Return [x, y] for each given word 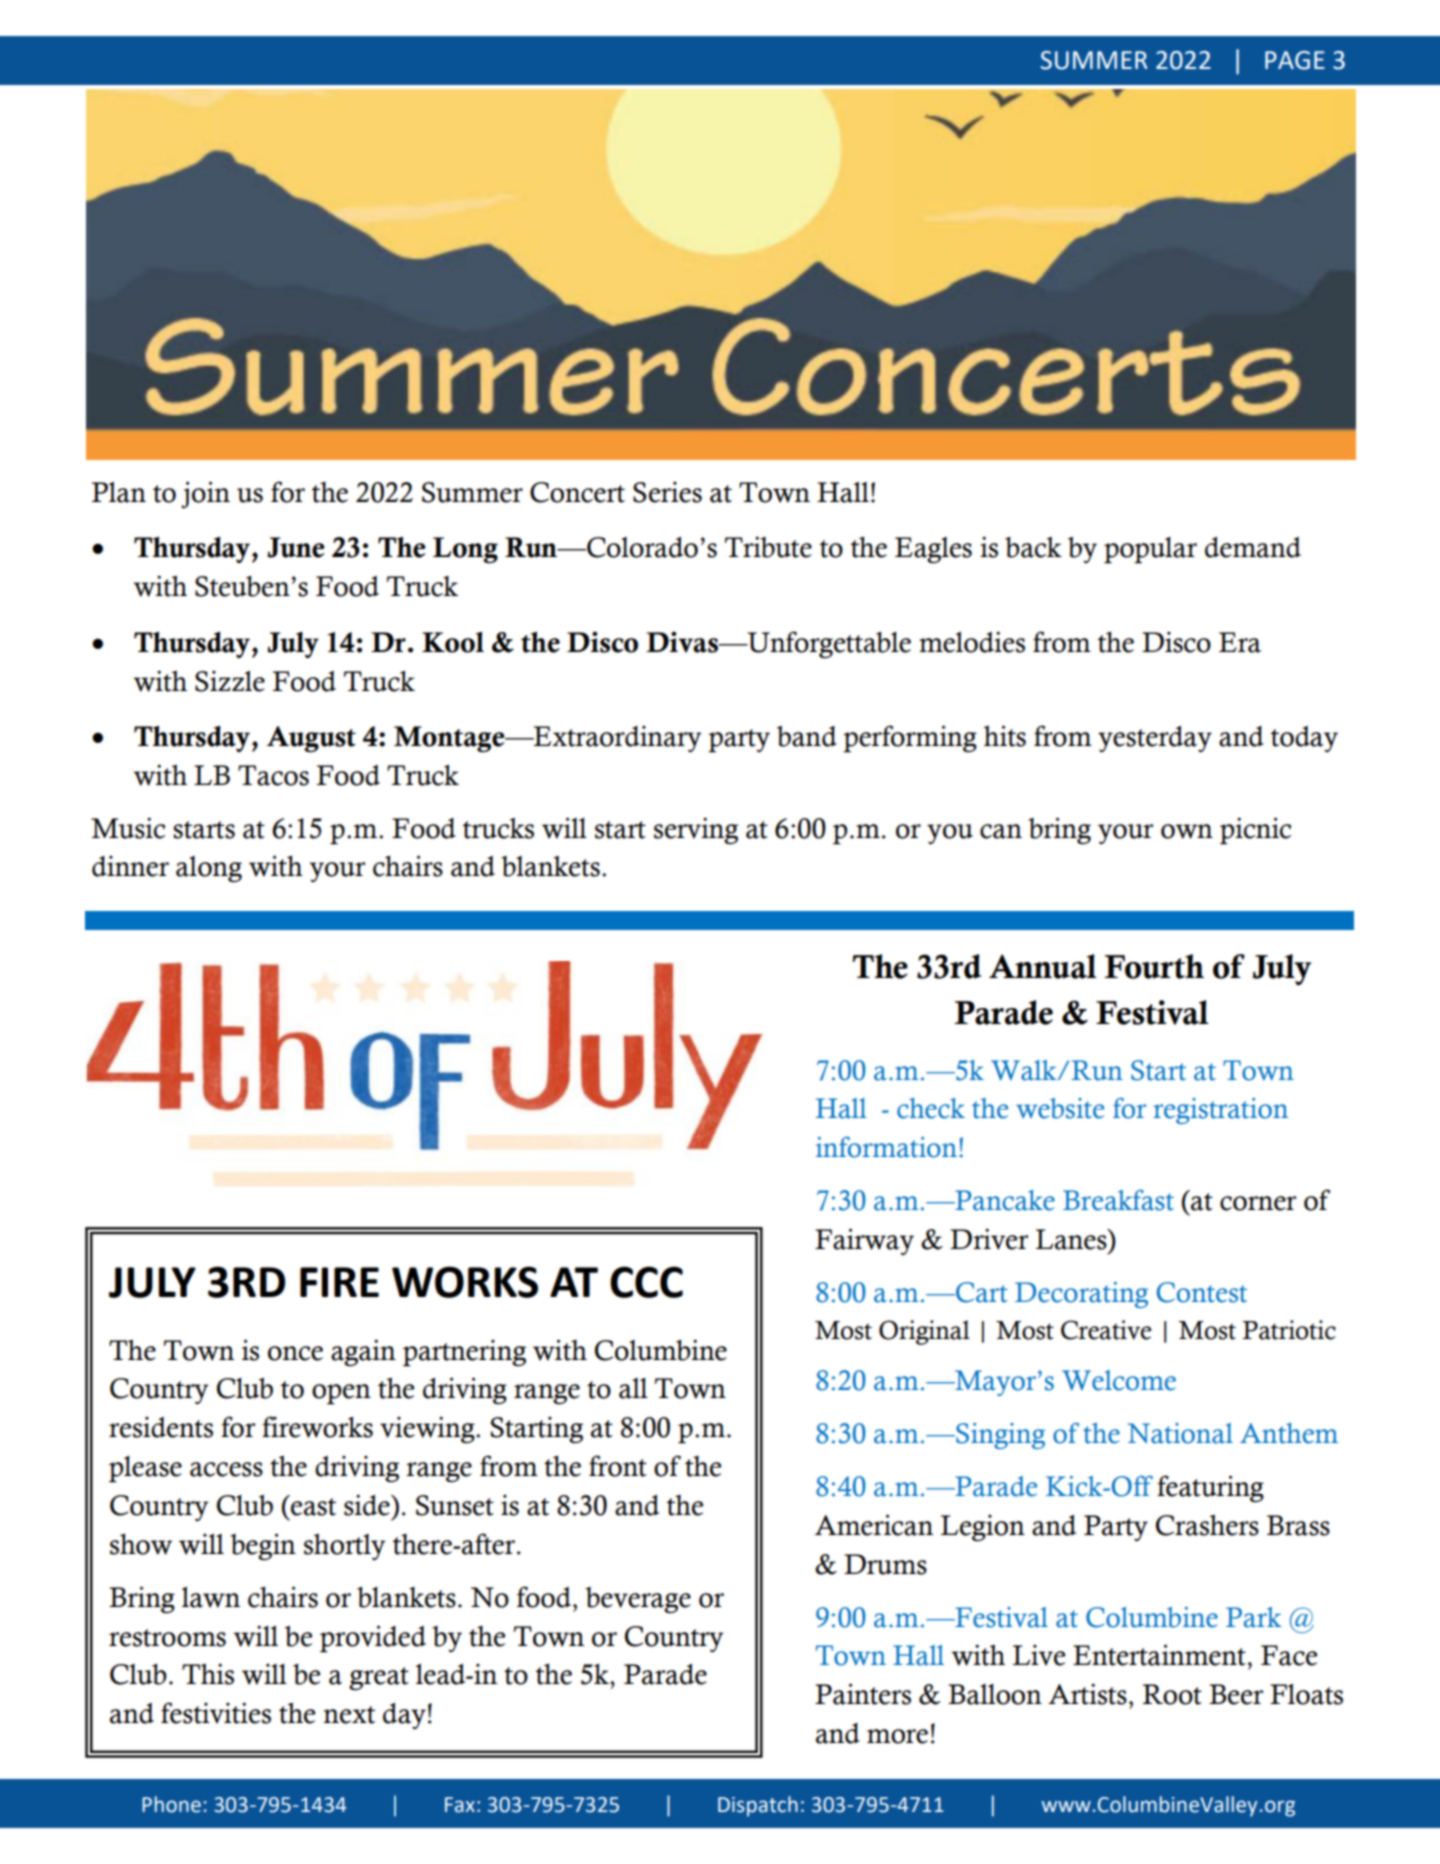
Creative [1106, 1330]
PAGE [1295, 60]
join [205, 495]
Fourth [1154, 966]
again [363, 1352]
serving [696, 830]
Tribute [768, 547]
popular [1150, 550]
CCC [646, 1282]
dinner [130, 866]
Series [667, 492]
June [296, 547]
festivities [216, 1713]
